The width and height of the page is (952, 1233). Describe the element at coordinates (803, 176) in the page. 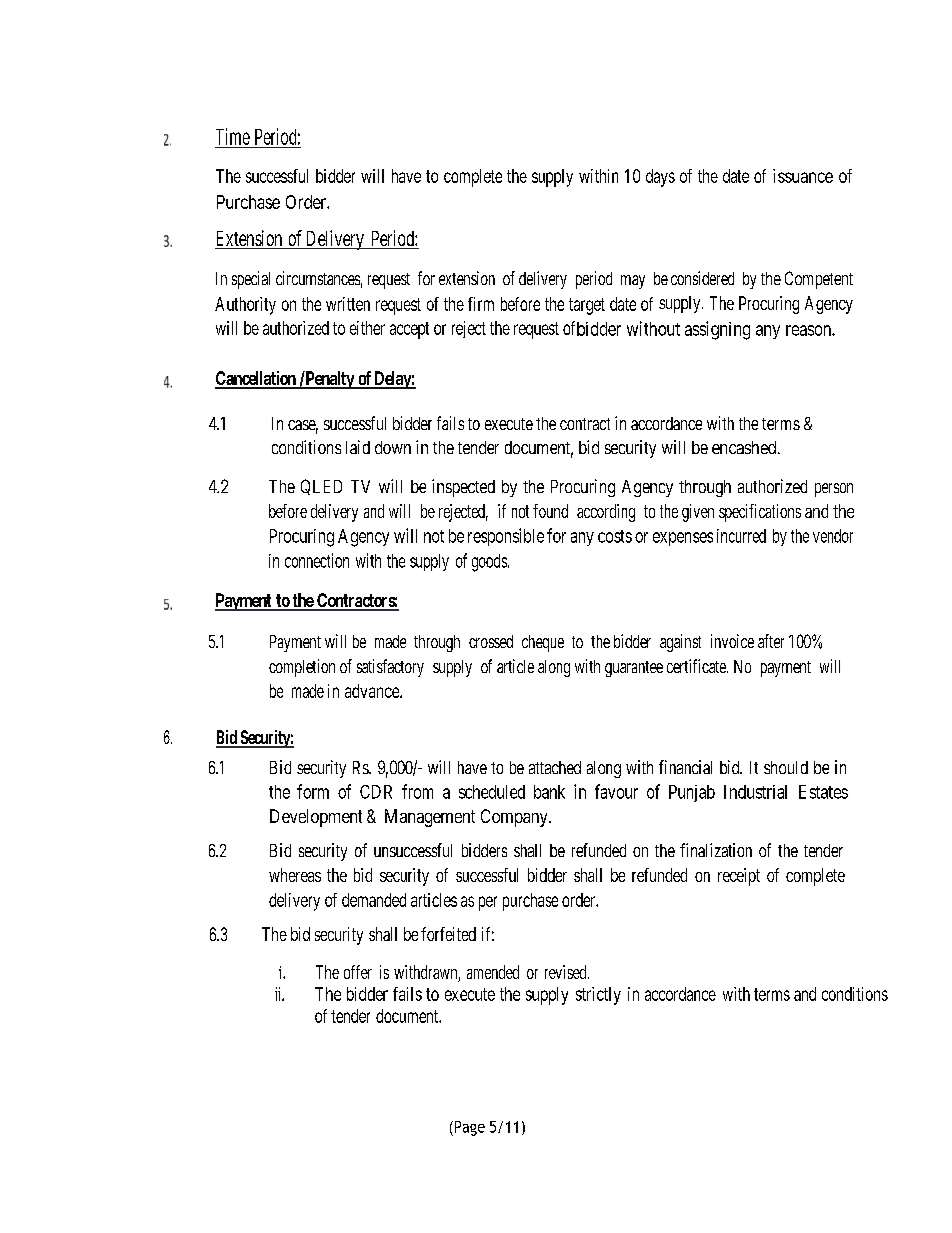

I see `issuance` at that location.
